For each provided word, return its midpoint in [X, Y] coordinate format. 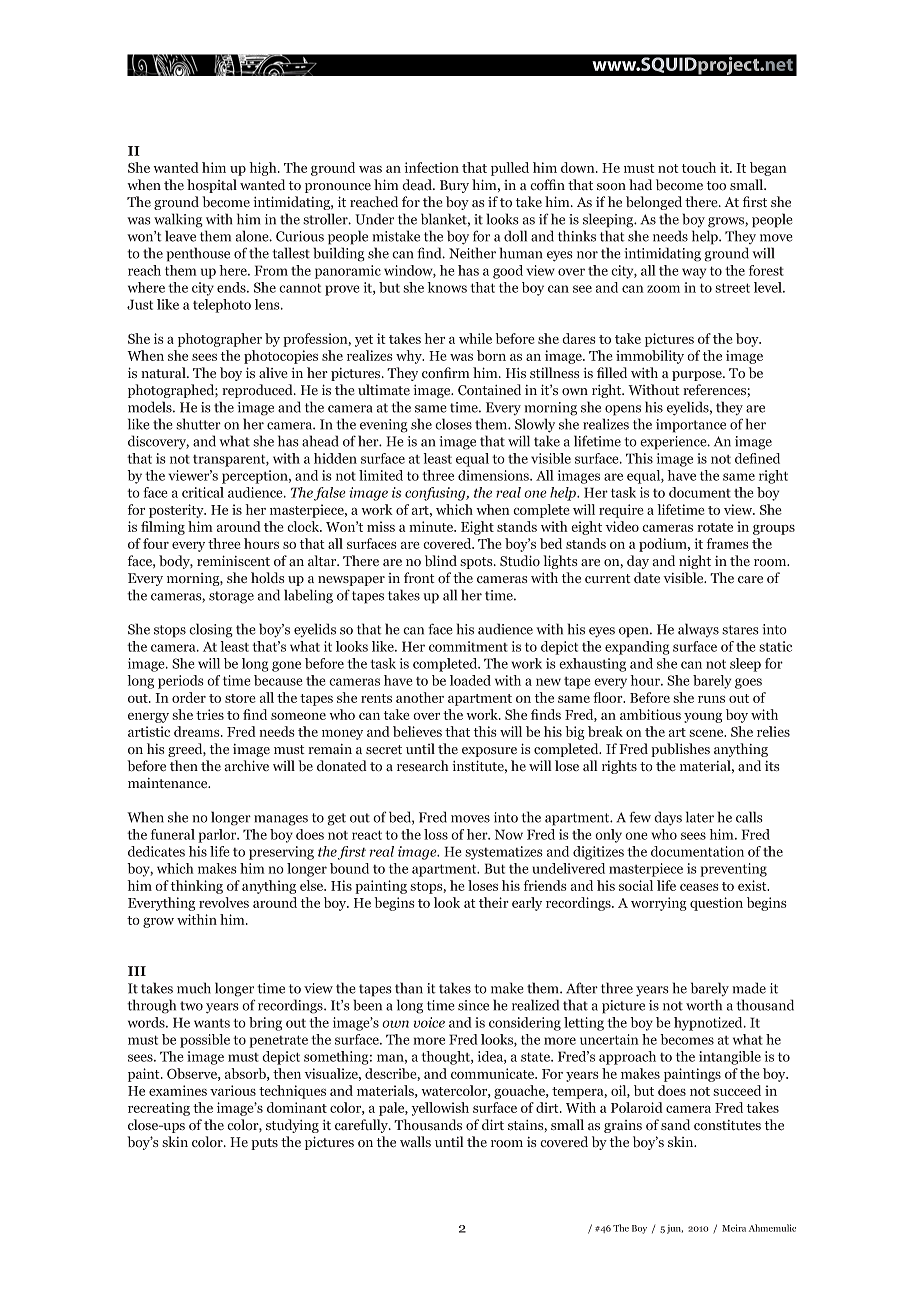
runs [711, 699]
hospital [212, 186]
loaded [470, 680]
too [716, 186]
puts [264, 1144]
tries [210, 714]
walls [415, 1142]
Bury [454, 186]
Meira [734, 1228]
